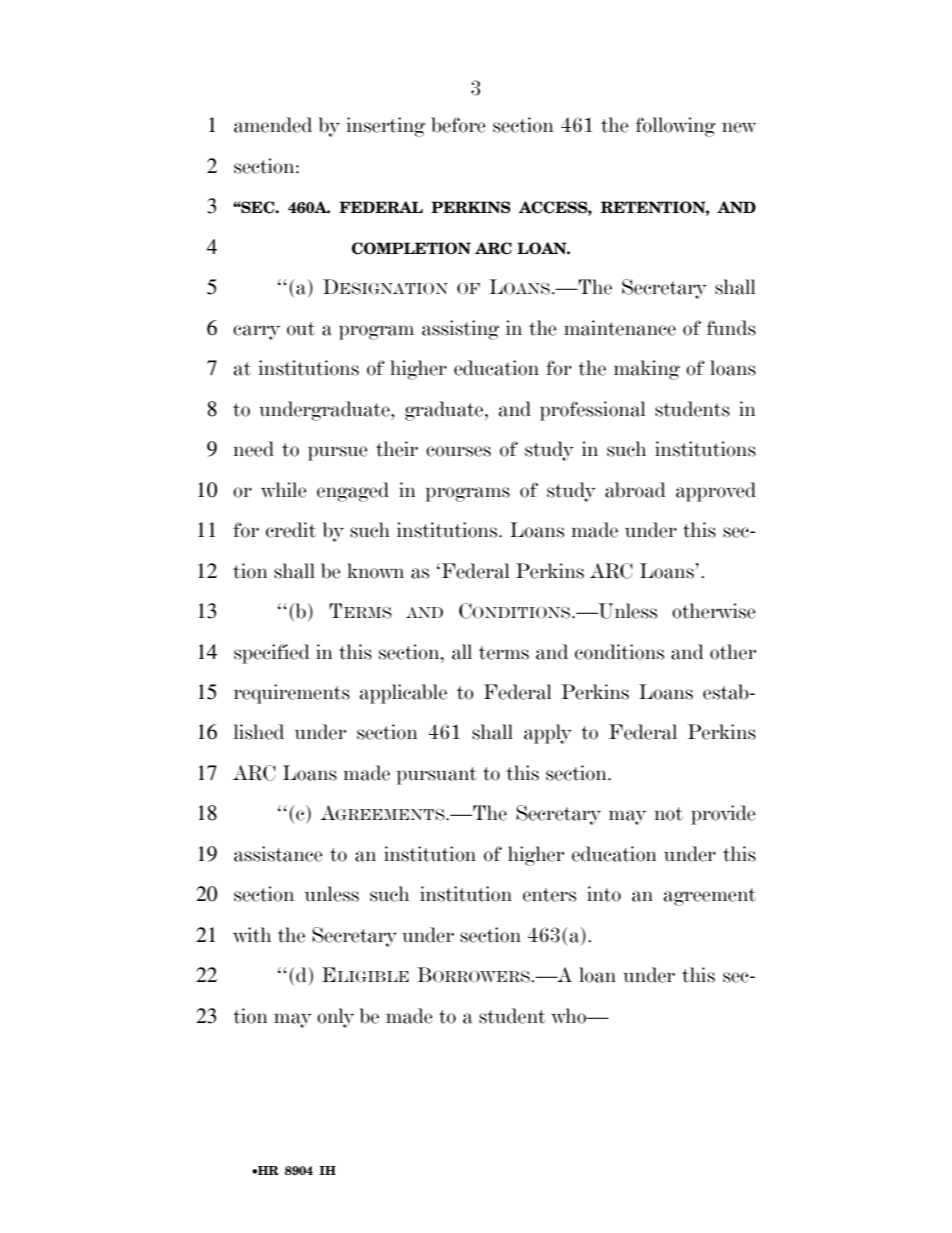 The image size is (952, 1233). What do you see at coordinates (273, 125) in the screenshot?
I see `amended` at bounding box center [273, 125].
